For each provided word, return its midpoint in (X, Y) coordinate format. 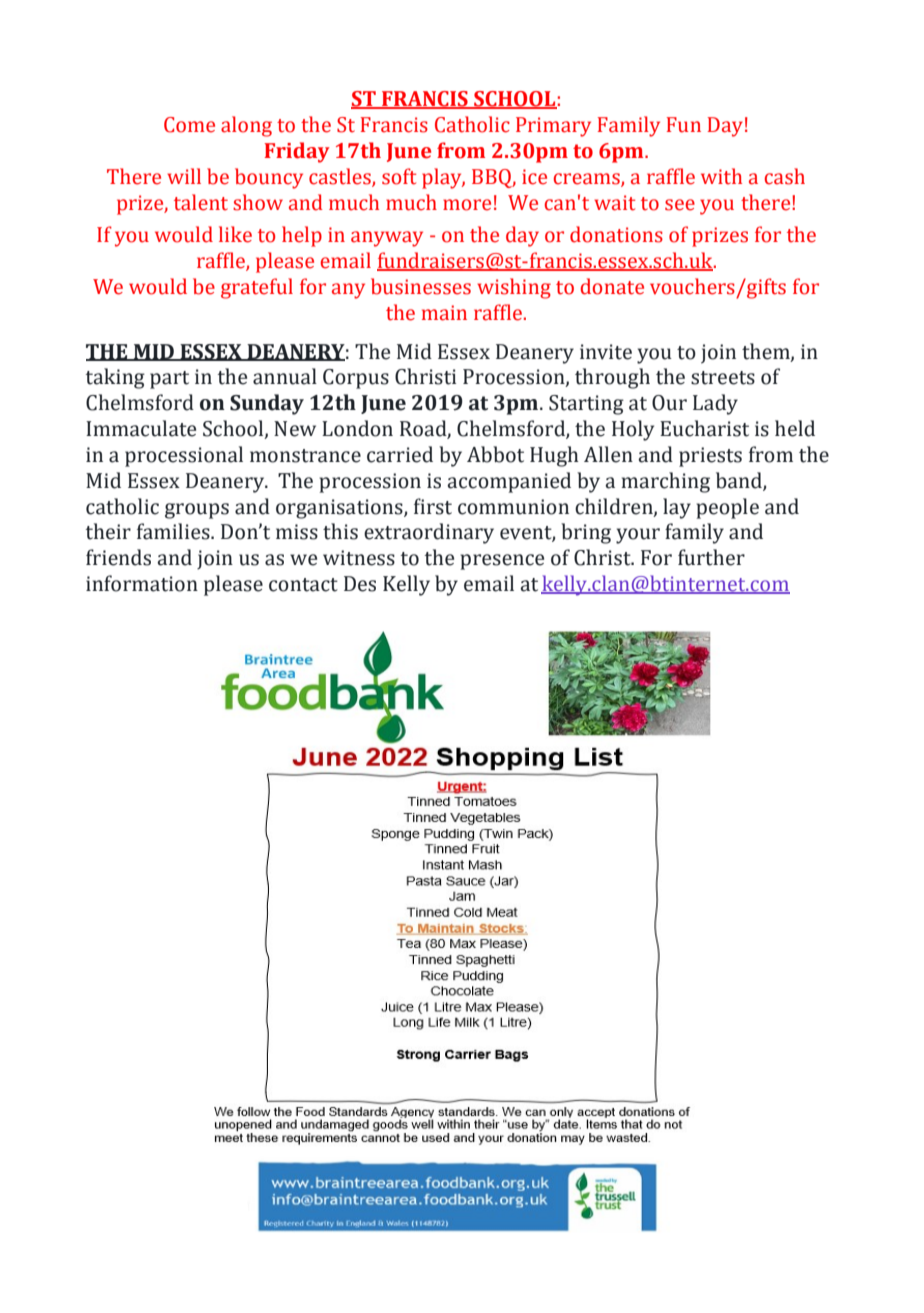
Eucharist (704, 428)
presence (502, 562)
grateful (257, 288)
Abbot (495, 454)
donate (612, 286)
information (142, 583)
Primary (553, 127)
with (721, 176)
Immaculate (141, 428)
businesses (421, 286)
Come (189, 125)
